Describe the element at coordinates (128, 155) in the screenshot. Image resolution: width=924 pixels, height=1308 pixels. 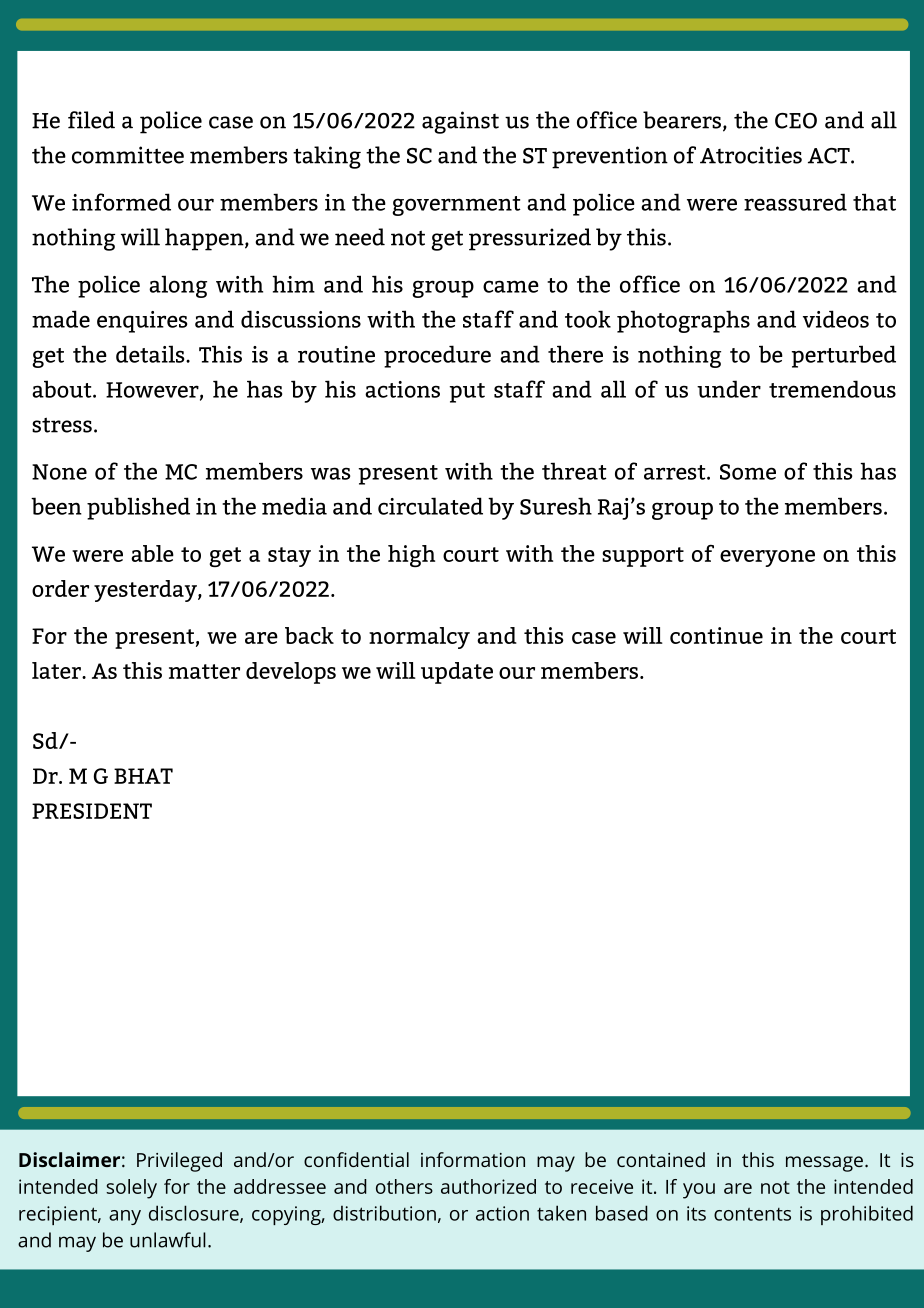
I see `committee` at that location.
